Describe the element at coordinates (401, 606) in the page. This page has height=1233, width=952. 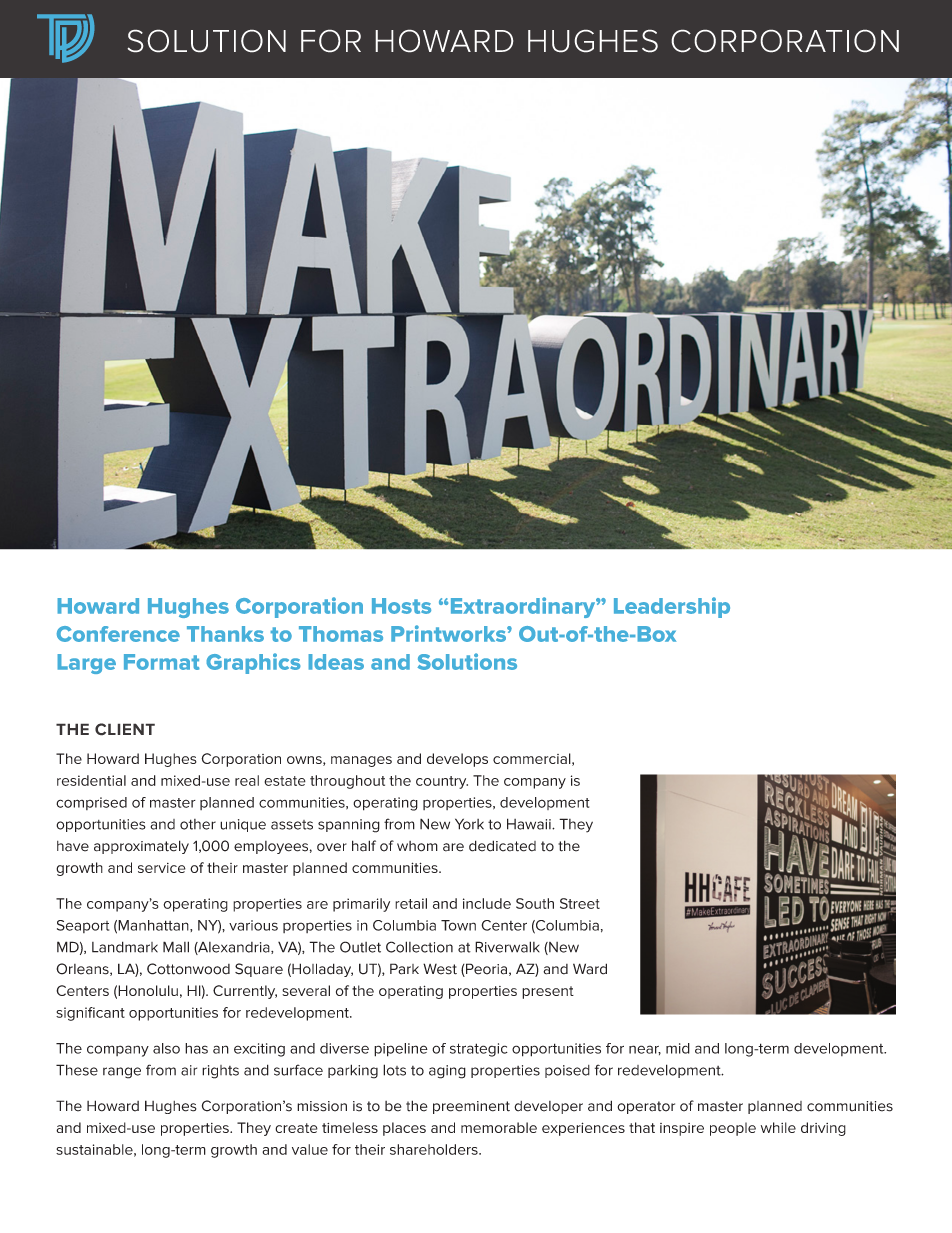
I see `Hosts` at that location.
